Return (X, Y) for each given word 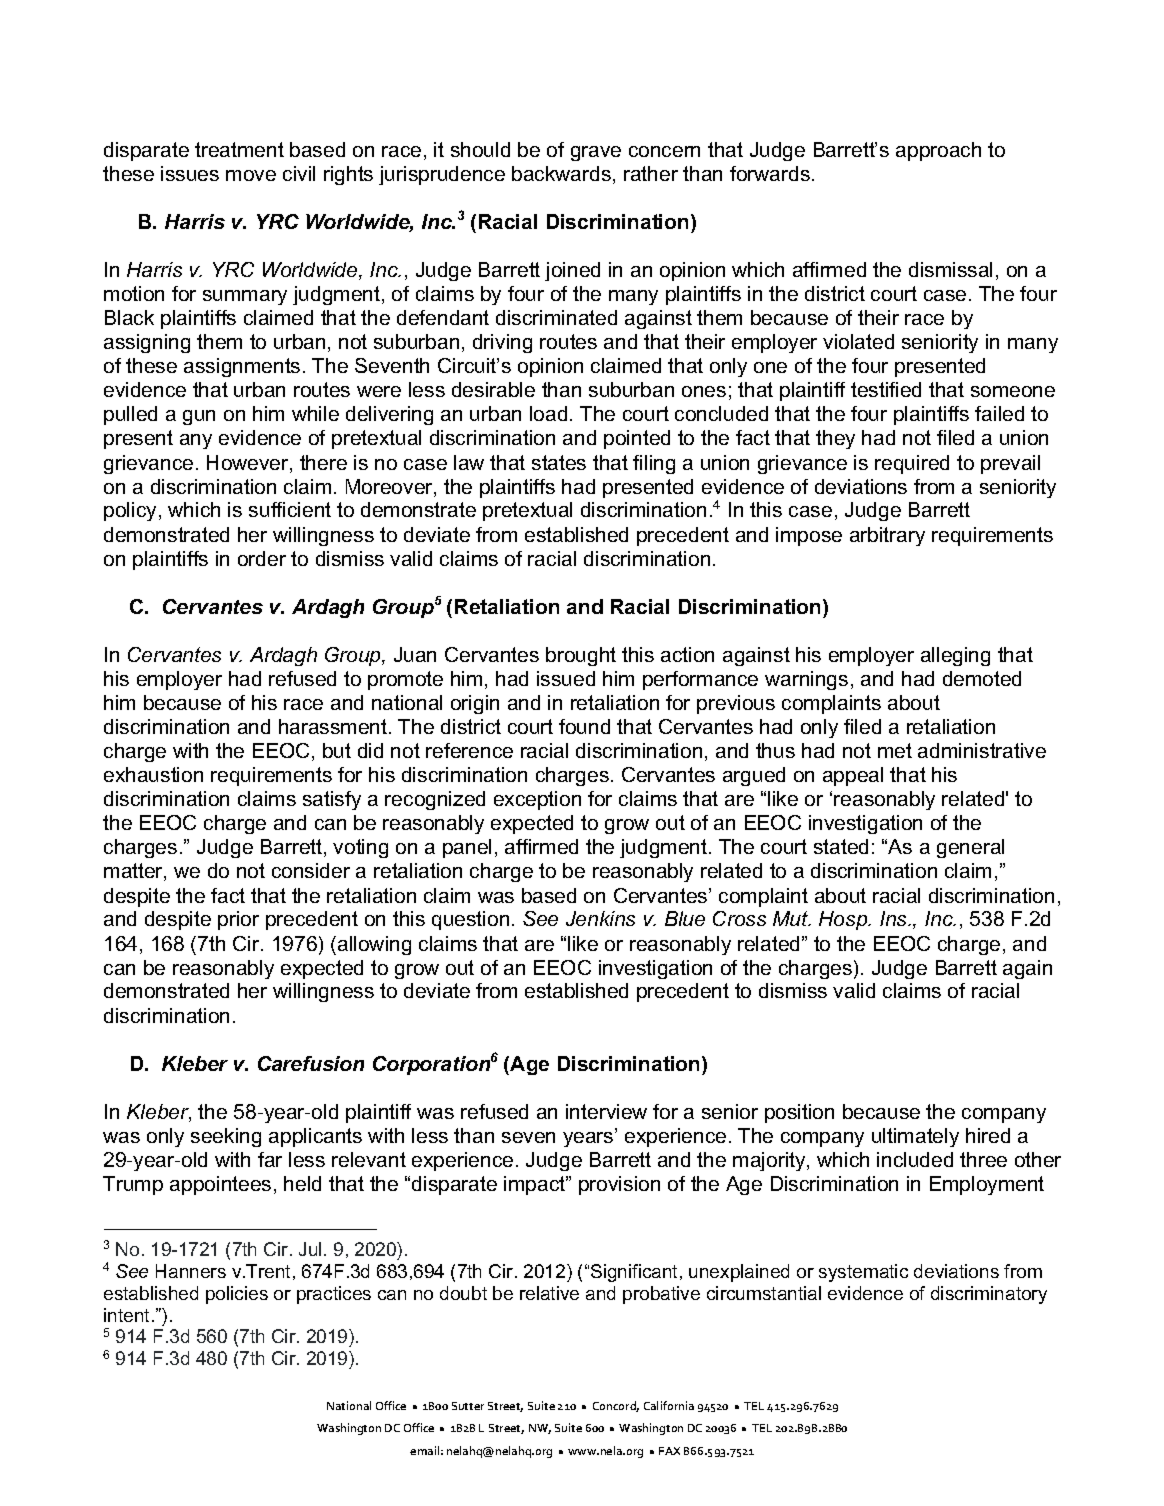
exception (537, 800)
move (251, 175)
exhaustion (153, 774)
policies (237, 1295)
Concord (616, 1406)
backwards (561, 173)
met (895, 750)
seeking (226, 1137)
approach (938, 151)
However (249, 464)
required (912, 464)
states (559, 462)
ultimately (915, 1137)
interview (606, 1111)
